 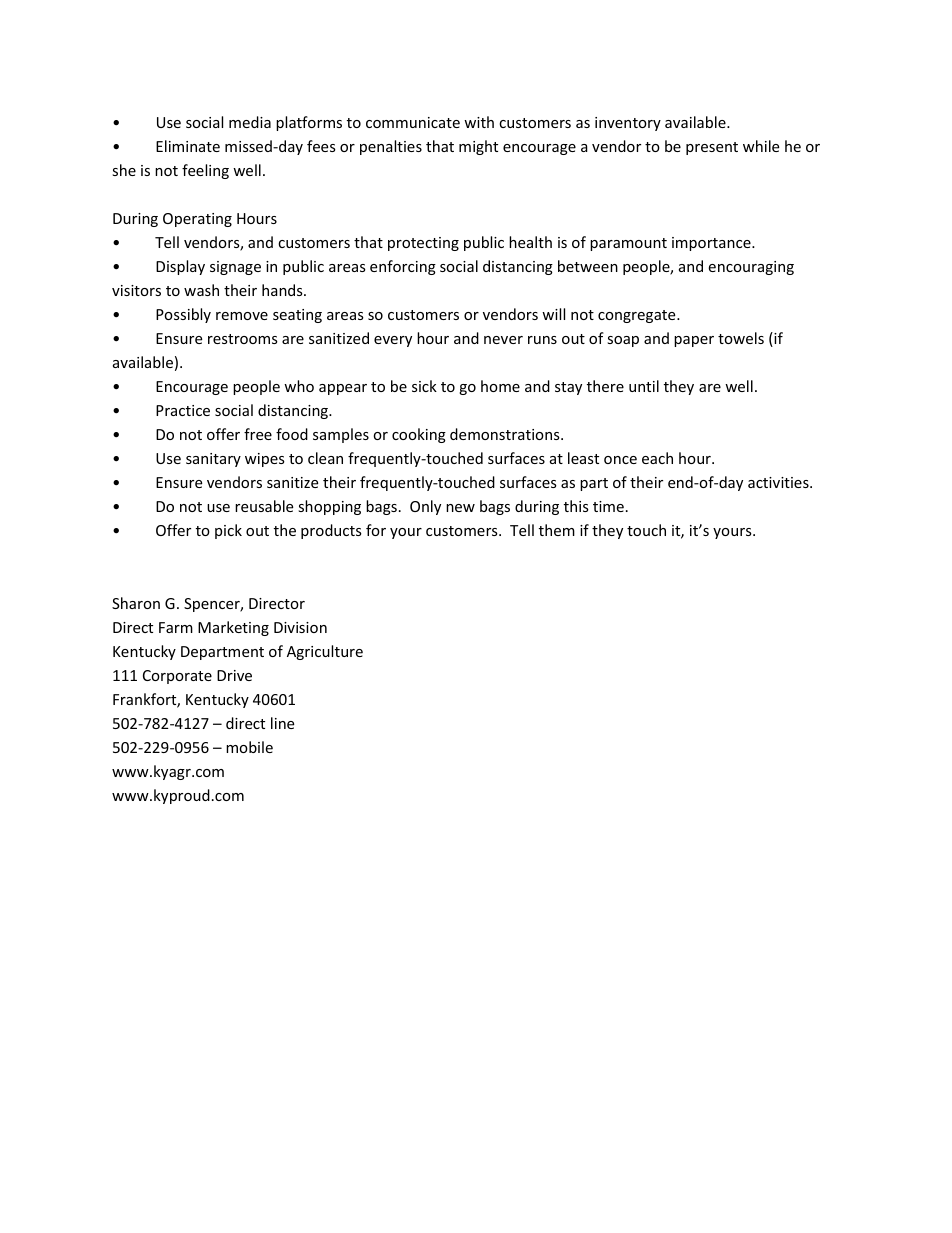 I want to click on Practice, so click(x=183, y=410).
